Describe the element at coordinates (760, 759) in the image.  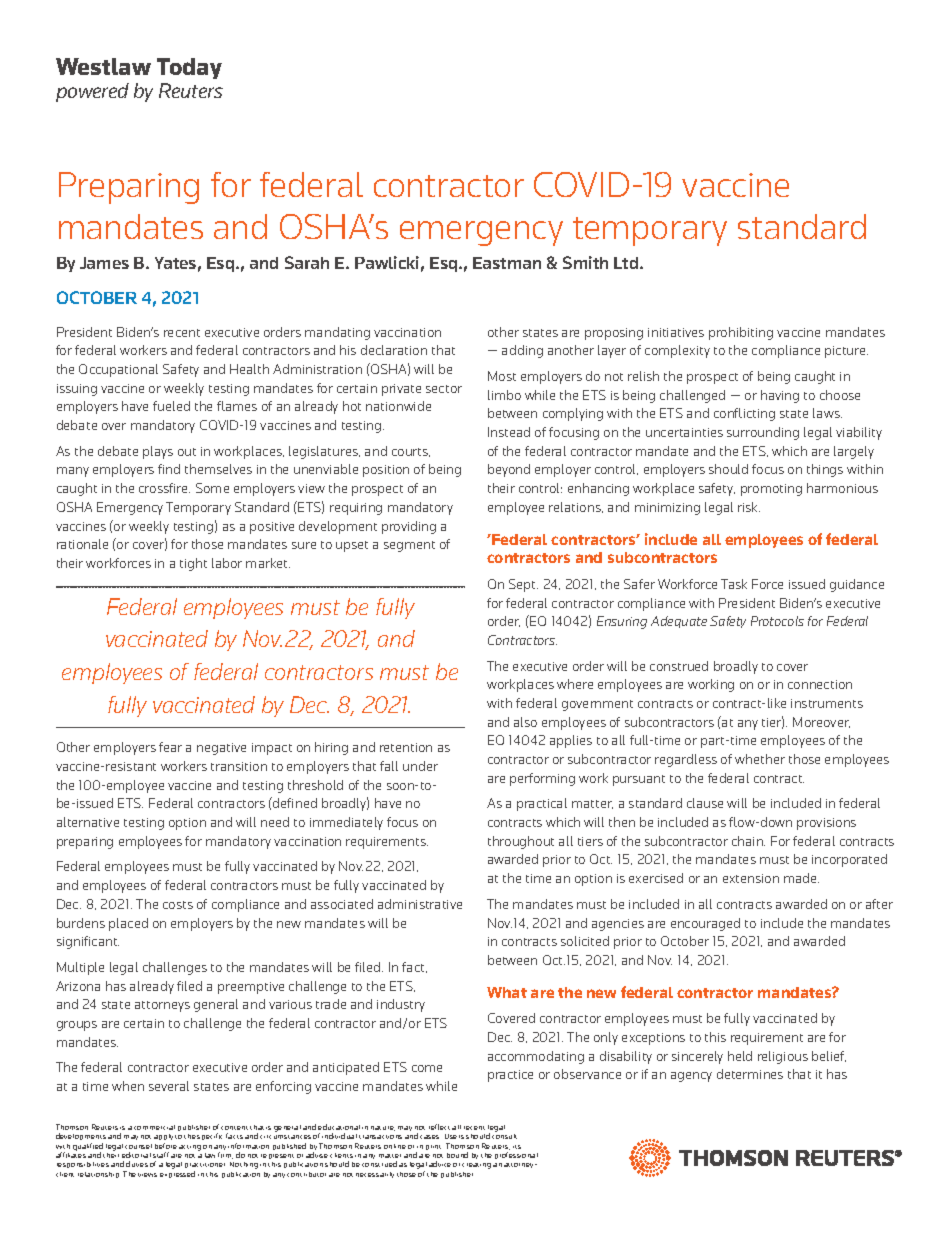
I see `whether` at that location.
